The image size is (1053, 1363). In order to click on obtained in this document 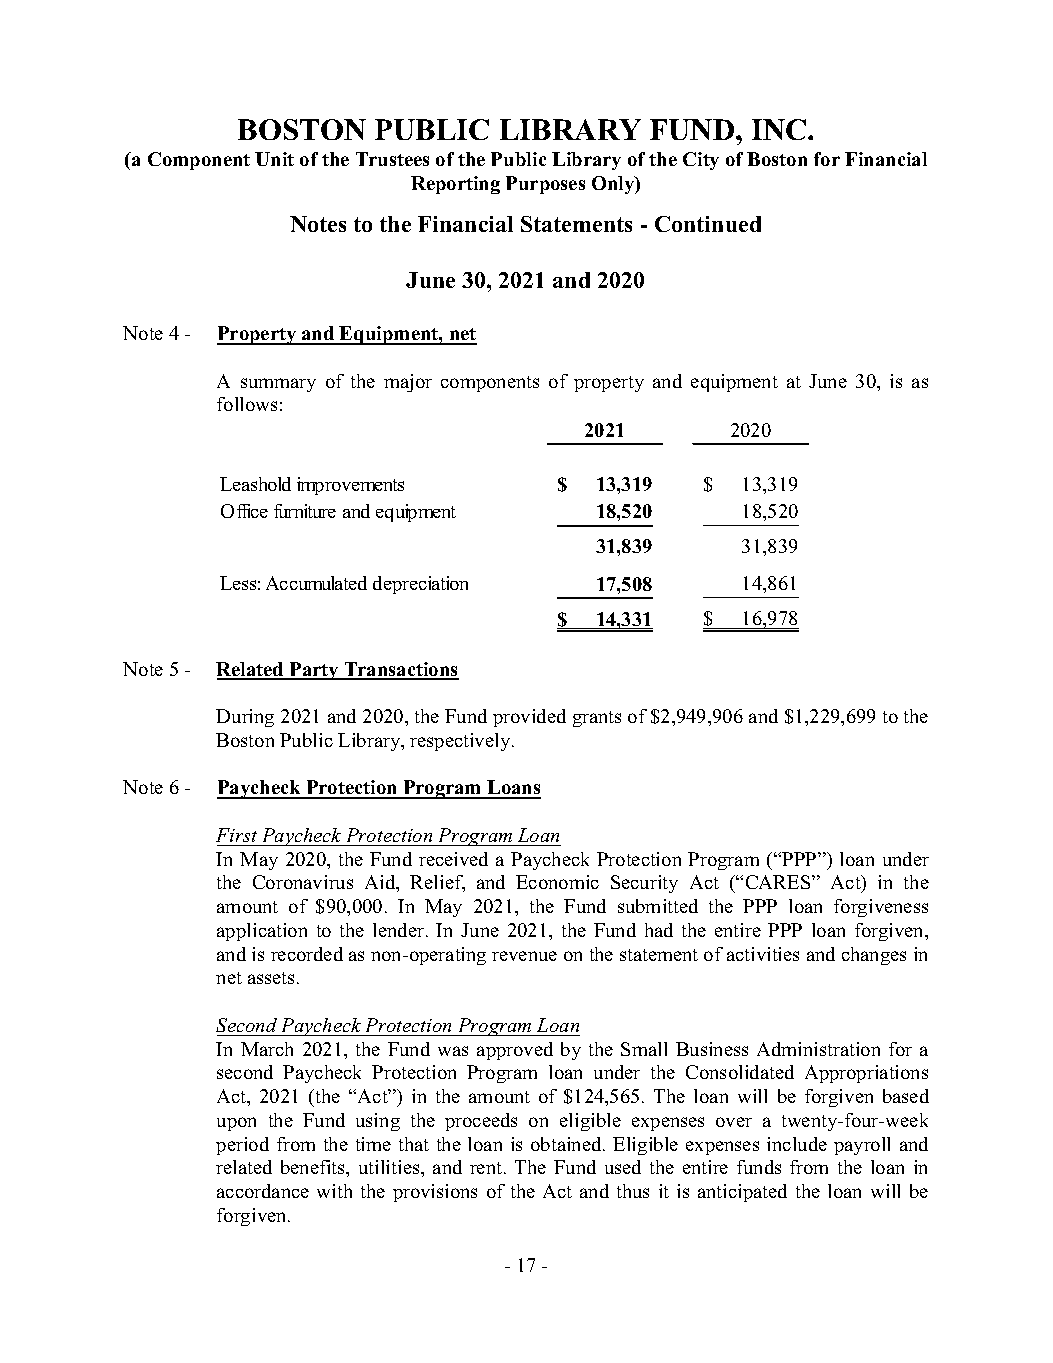, I will do `click(567, 1144)`.
